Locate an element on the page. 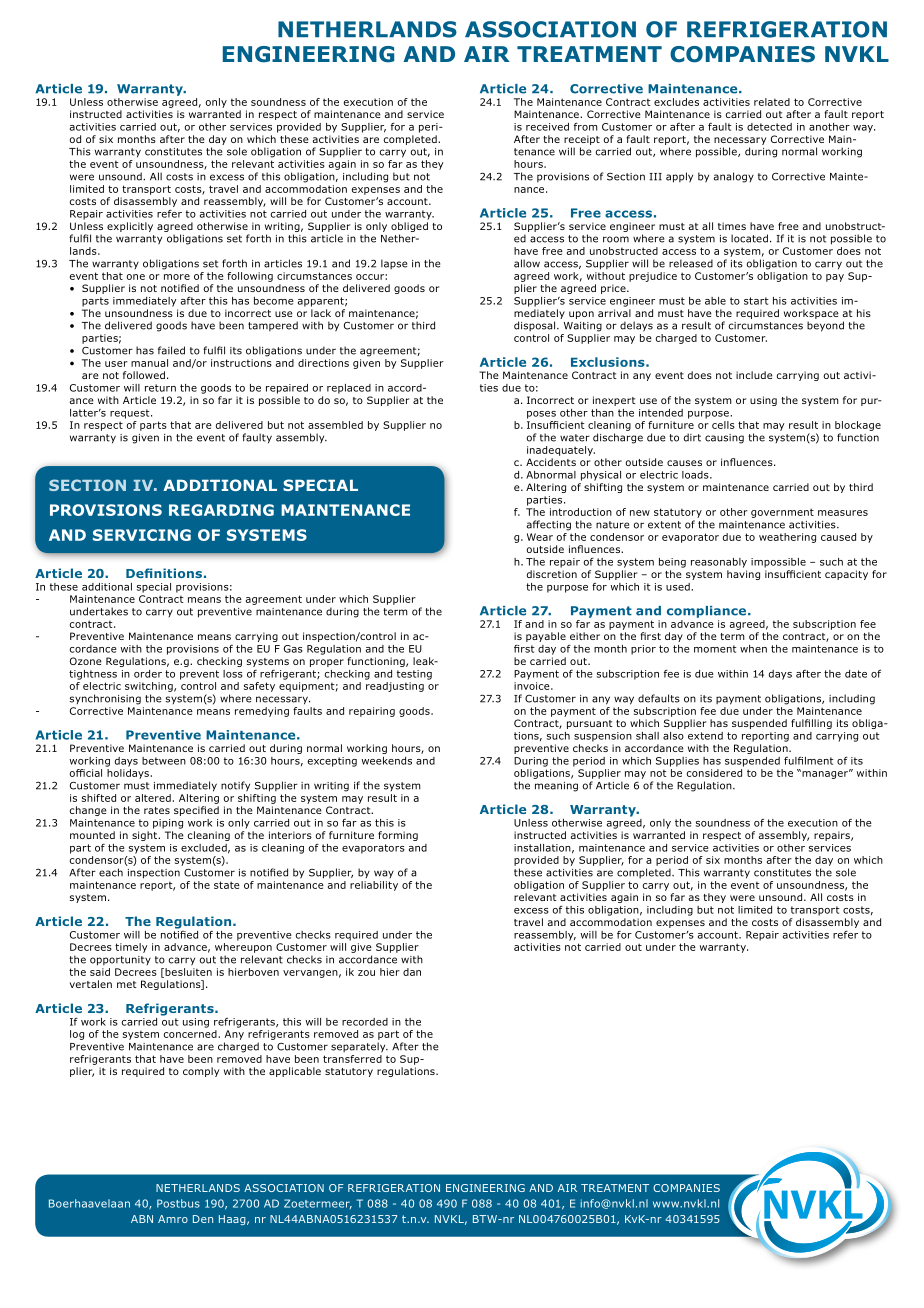 The height and width of the document is (1308, 924). include is located at coordinates (754, 375).
